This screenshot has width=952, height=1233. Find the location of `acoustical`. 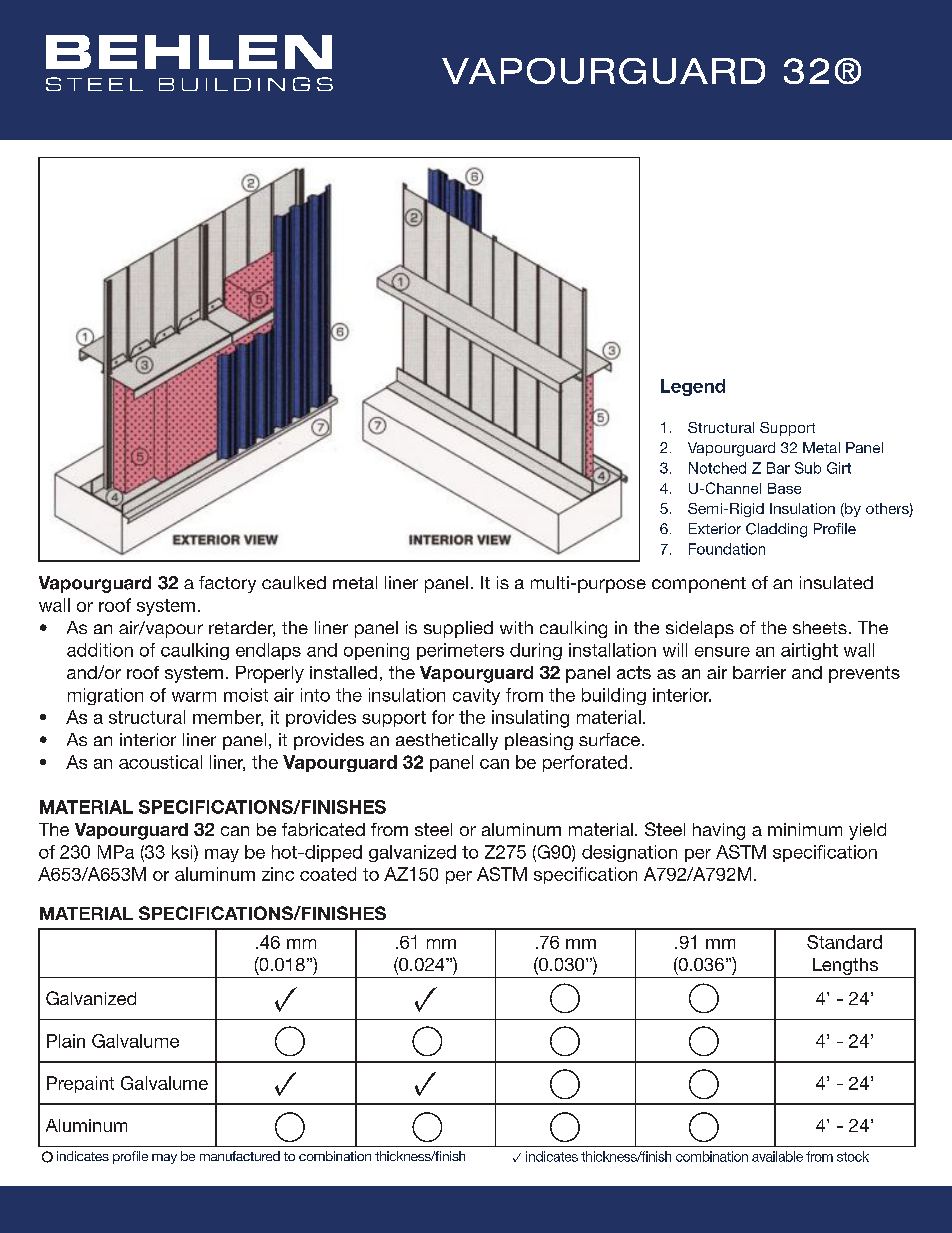

acoustical is located at coordinates (160, 762).
